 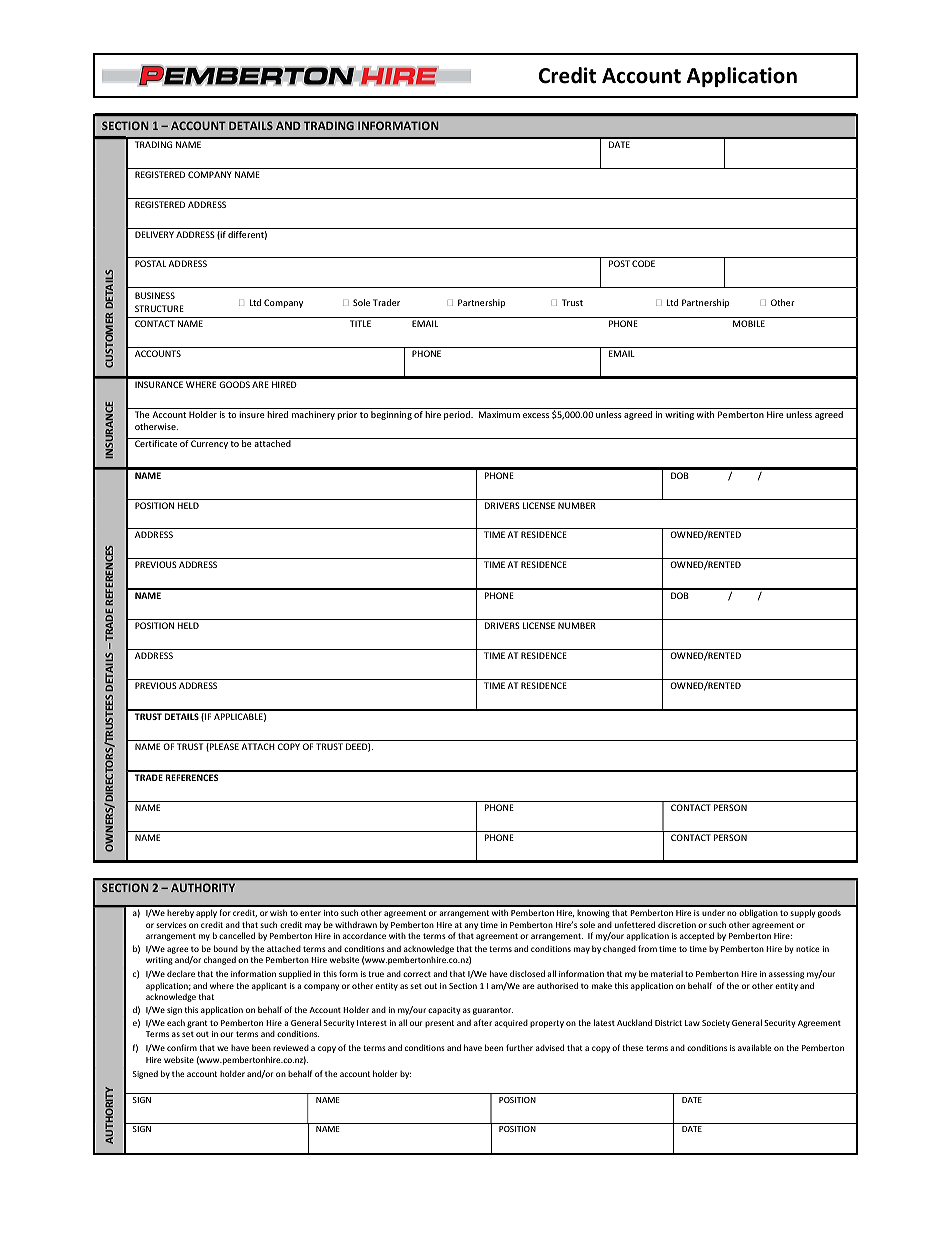 What do you see at coordinates (331, 913) in the image?
I see `into` at bounding box center [331, 913].
